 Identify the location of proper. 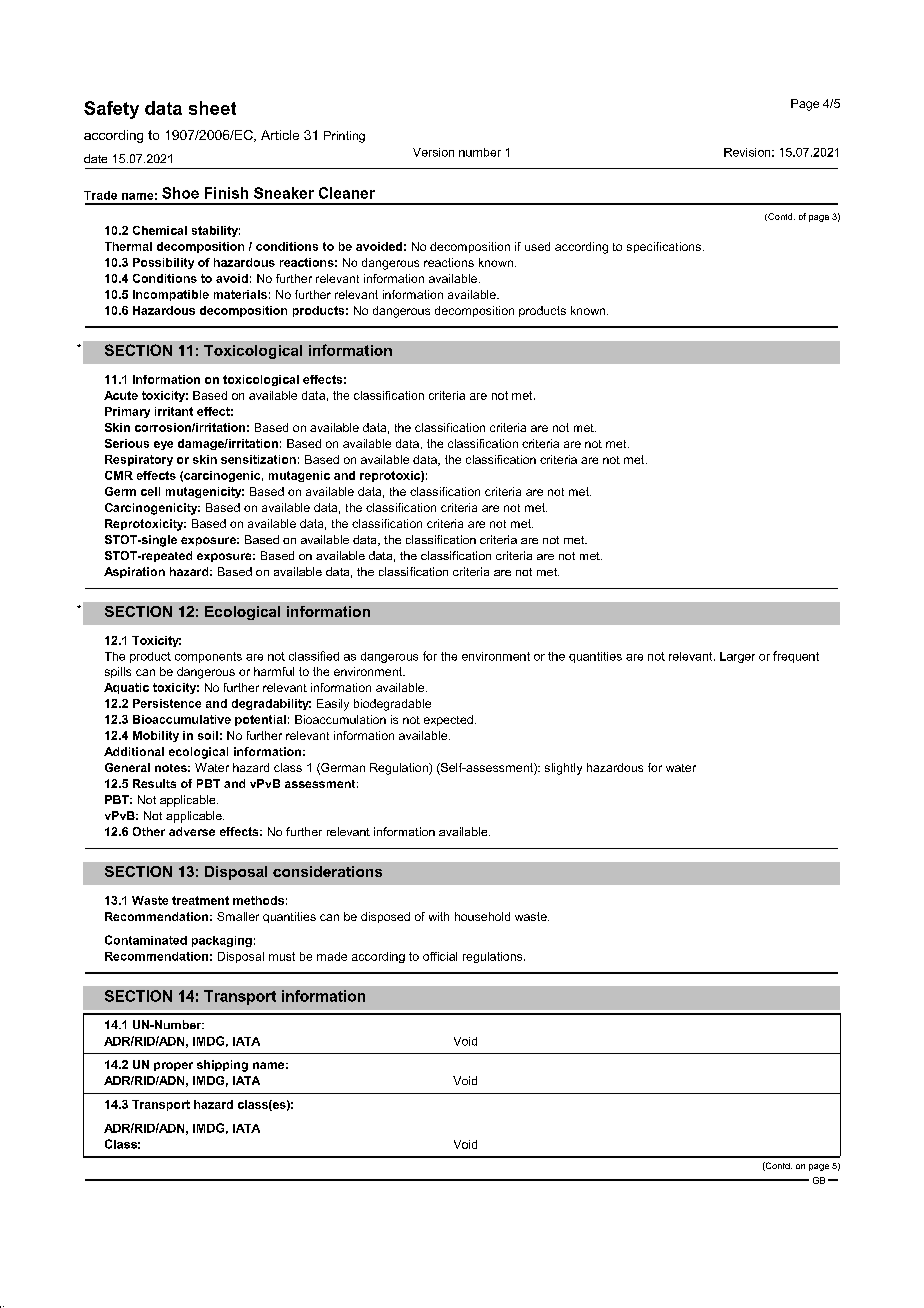
(173, 1066).
